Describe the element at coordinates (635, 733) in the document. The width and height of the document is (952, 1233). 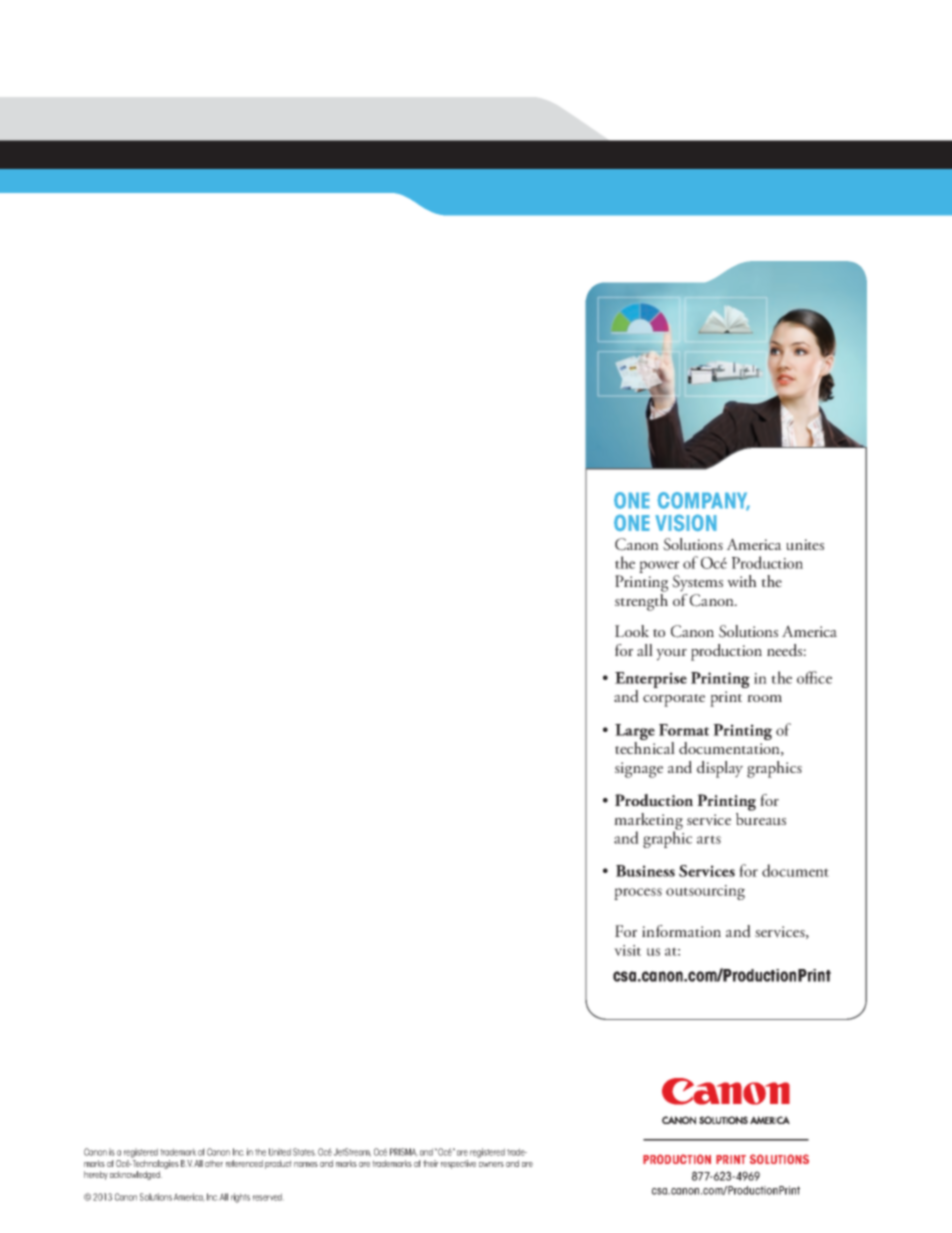
I see `Large` at that location.
